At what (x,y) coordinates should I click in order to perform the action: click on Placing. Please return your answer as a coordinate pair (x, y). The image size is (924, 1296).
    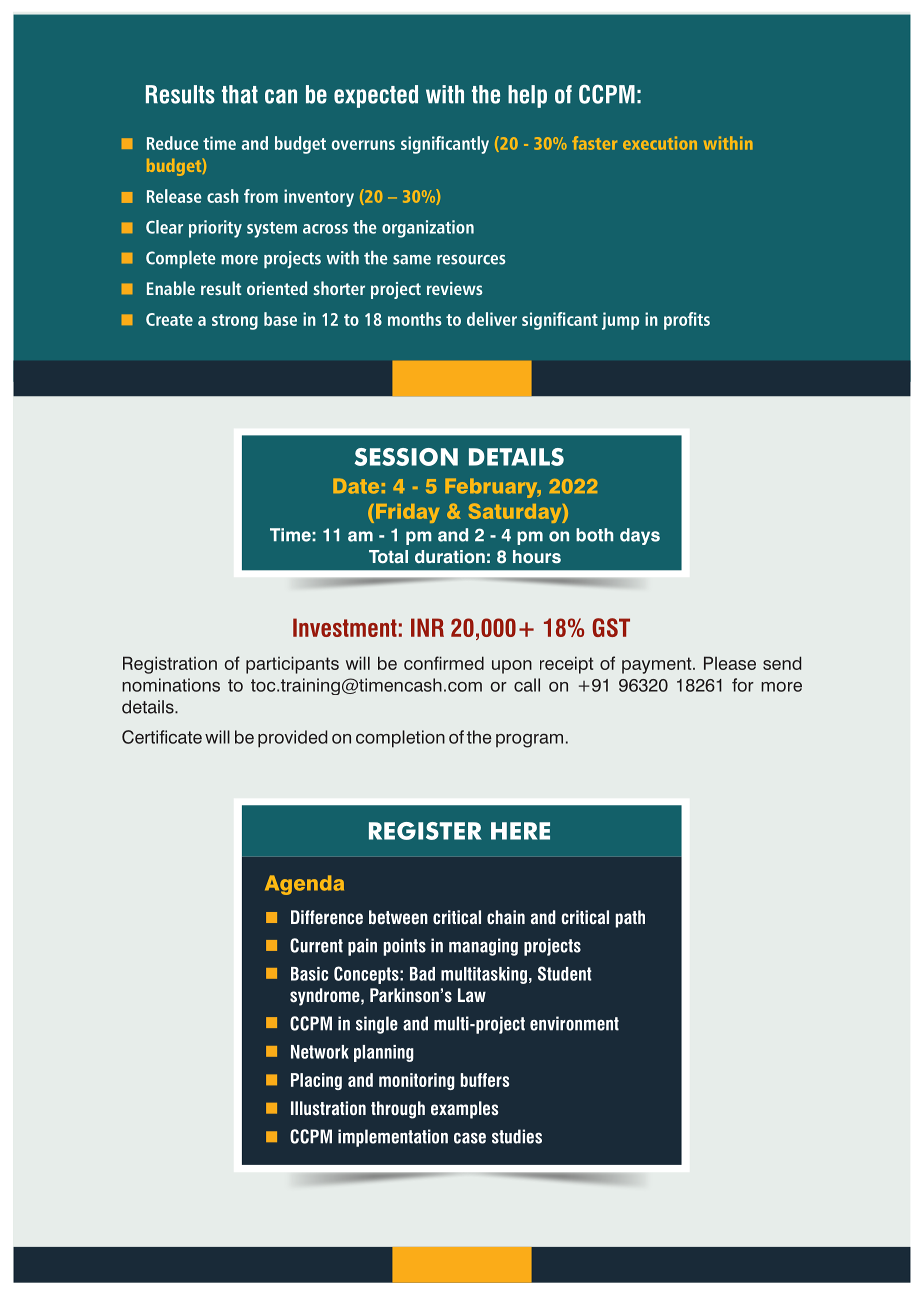
    Looking at the image, I should click on (316, 1081).
